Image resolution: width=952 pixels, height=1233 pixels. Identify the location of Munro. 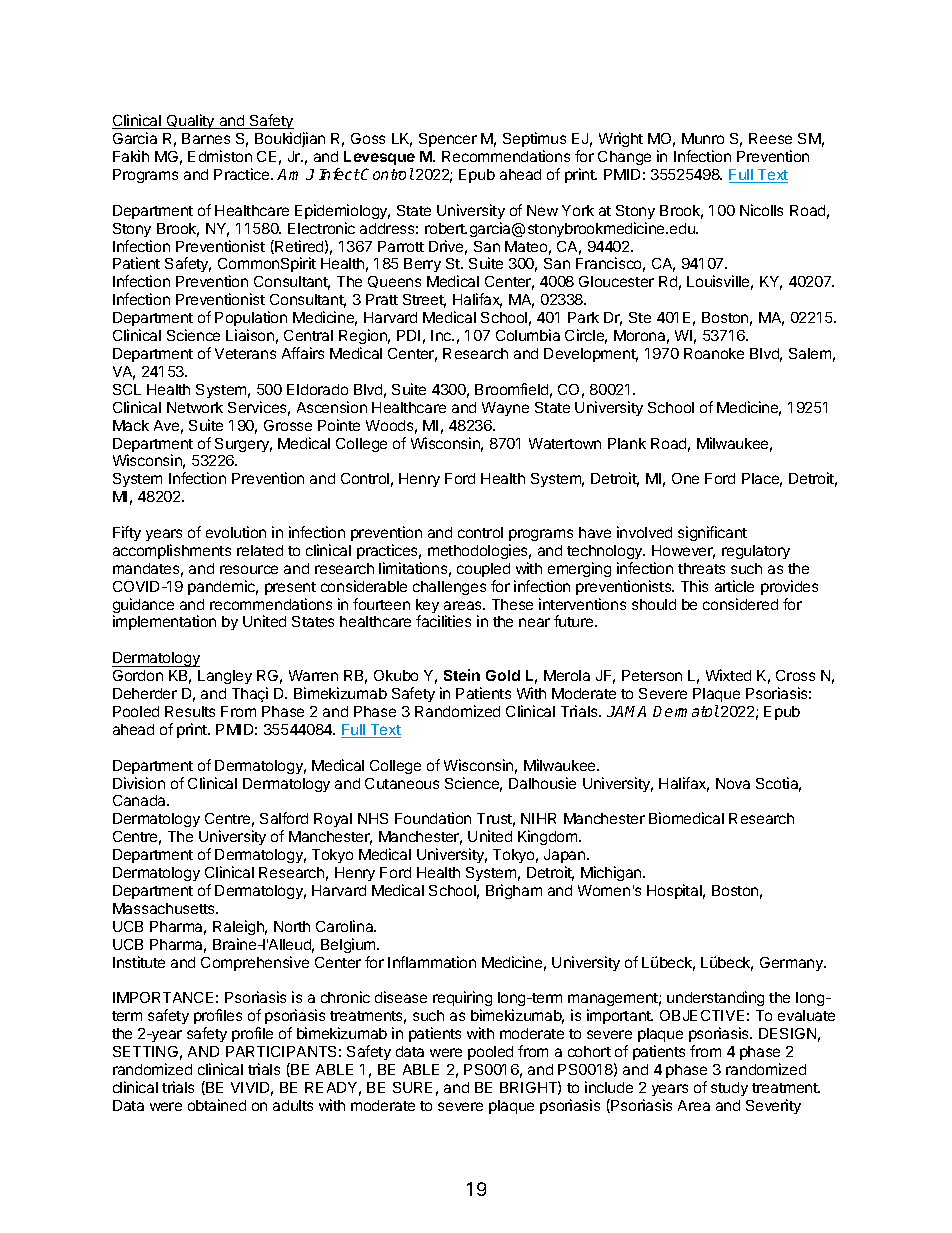
(703, 138).
